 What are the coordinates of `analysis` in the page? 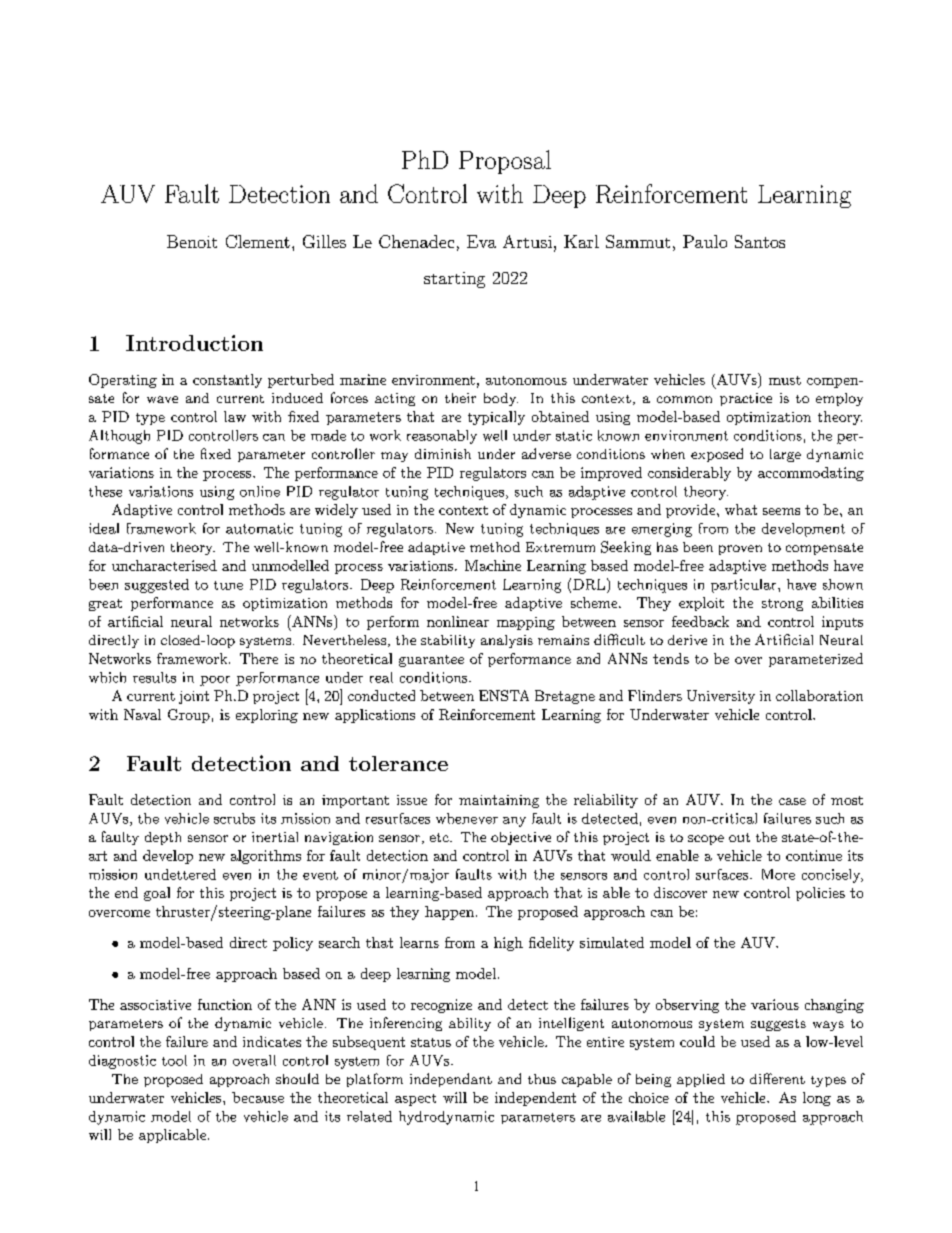 It's located at (507, 641).
